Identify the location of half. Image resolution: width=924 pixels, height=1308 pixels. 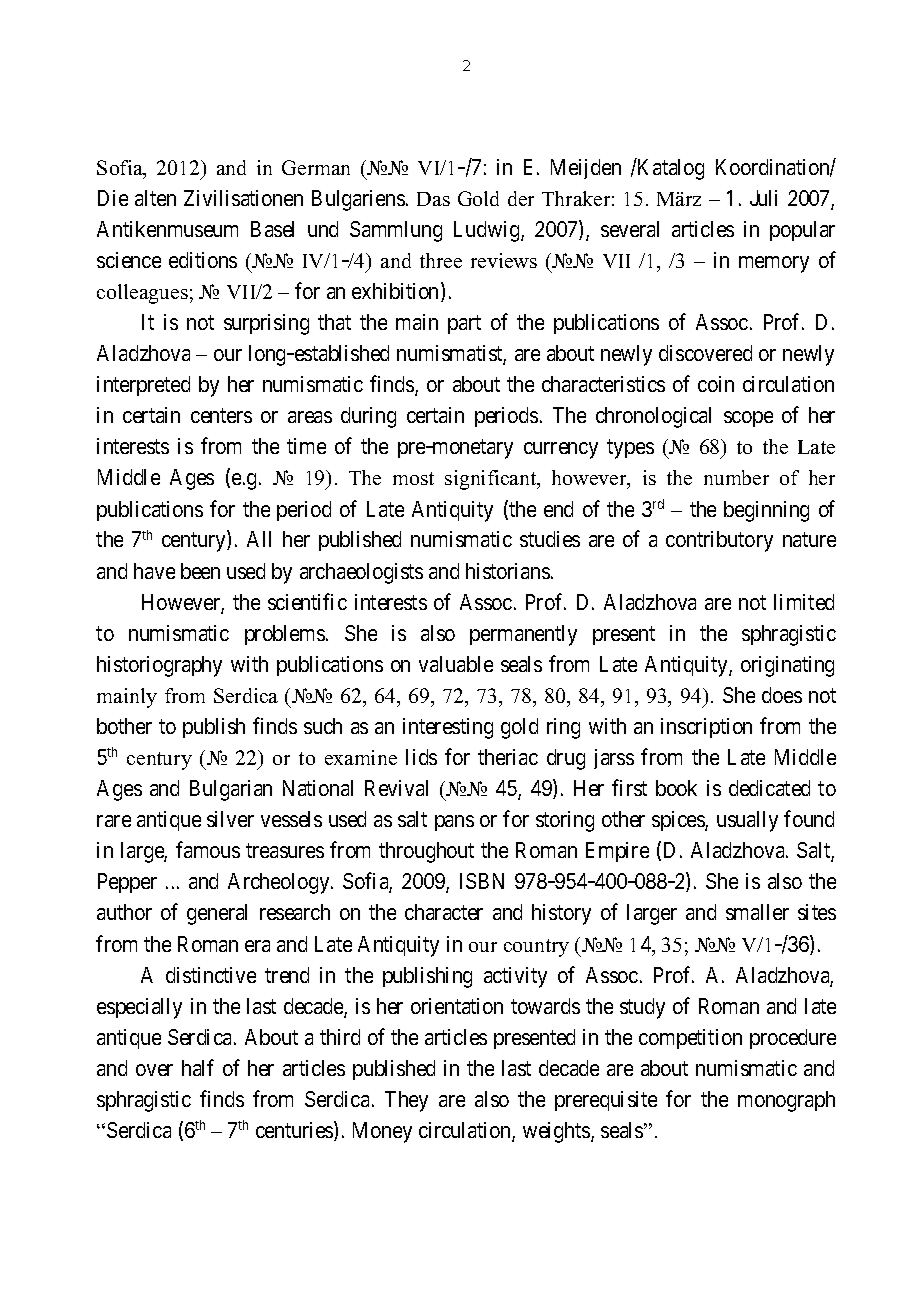
(198, 1067).
